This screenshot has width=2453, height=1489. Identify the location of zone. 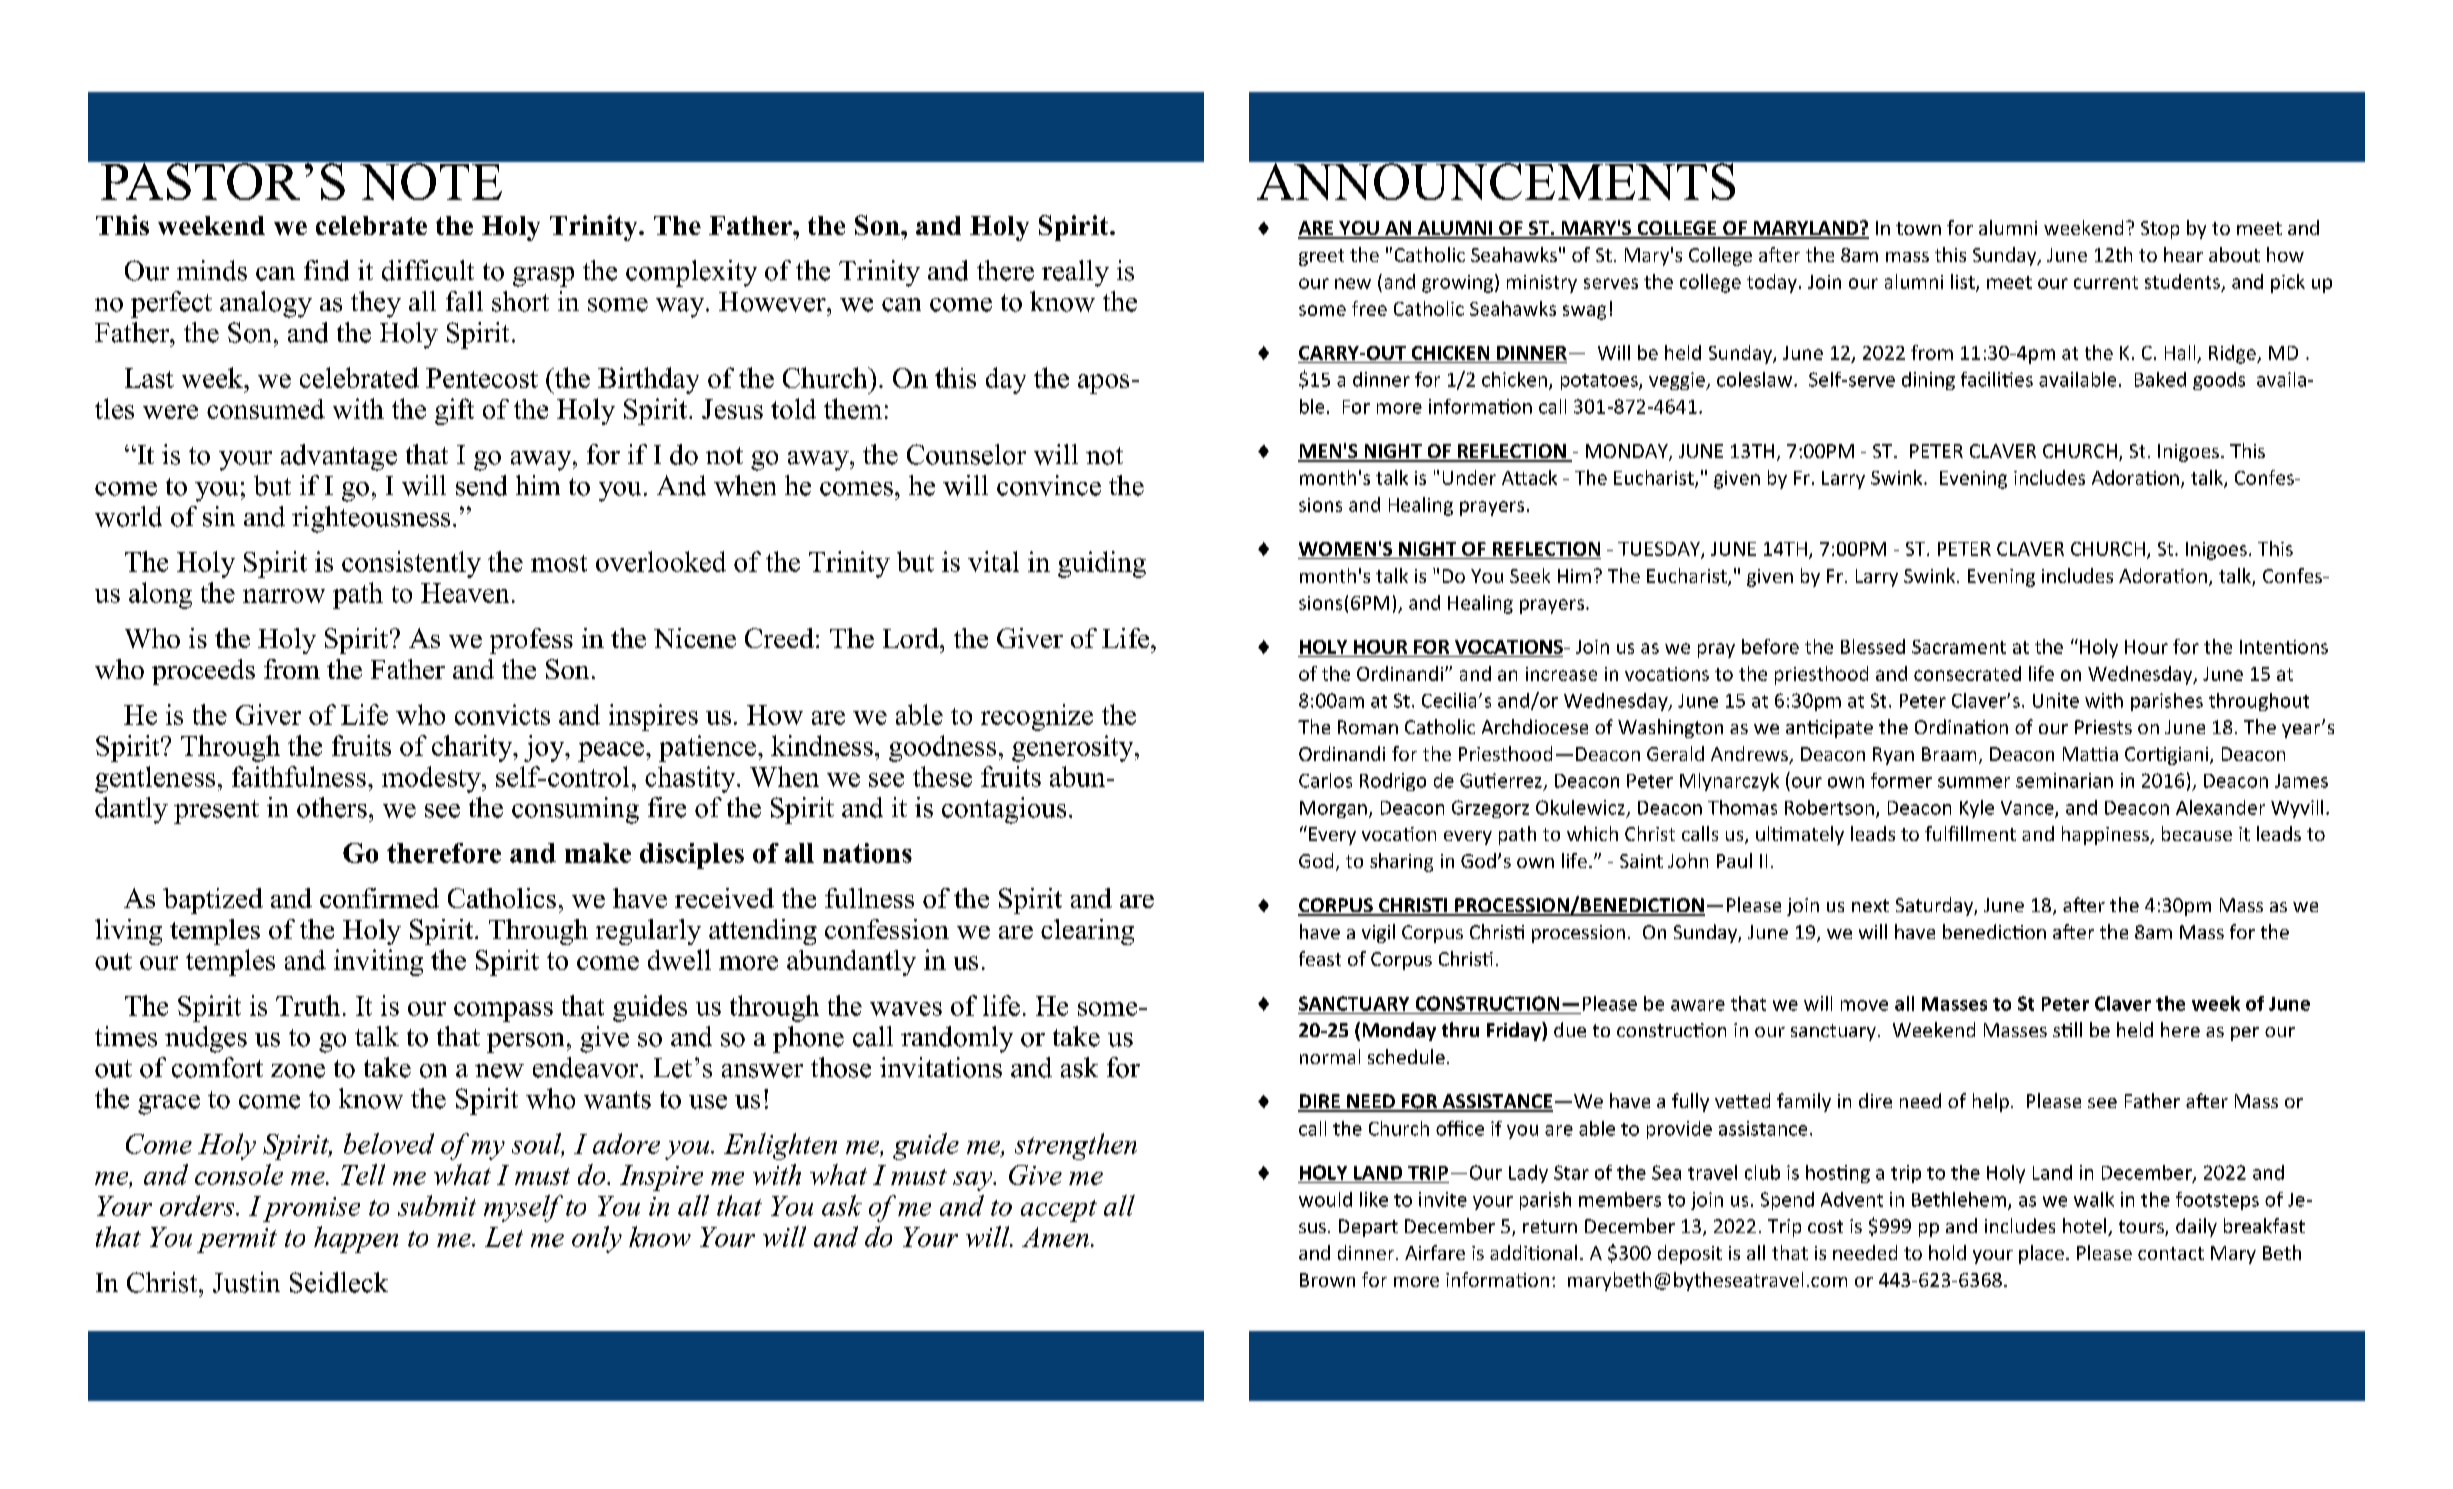
(298, 1071).
